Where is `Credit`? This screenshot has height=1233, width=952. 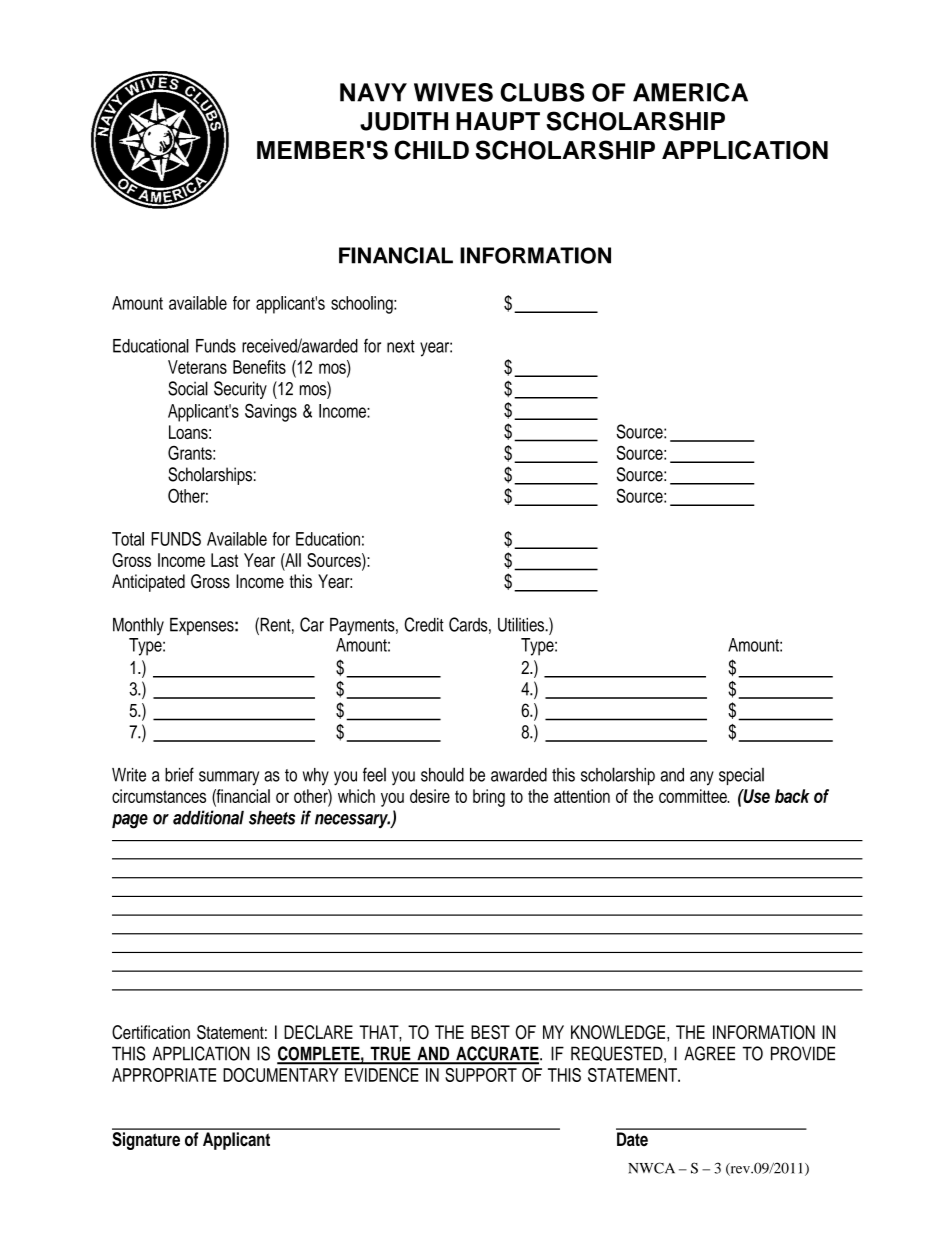 Credit is located at coordinates (424, 624).
